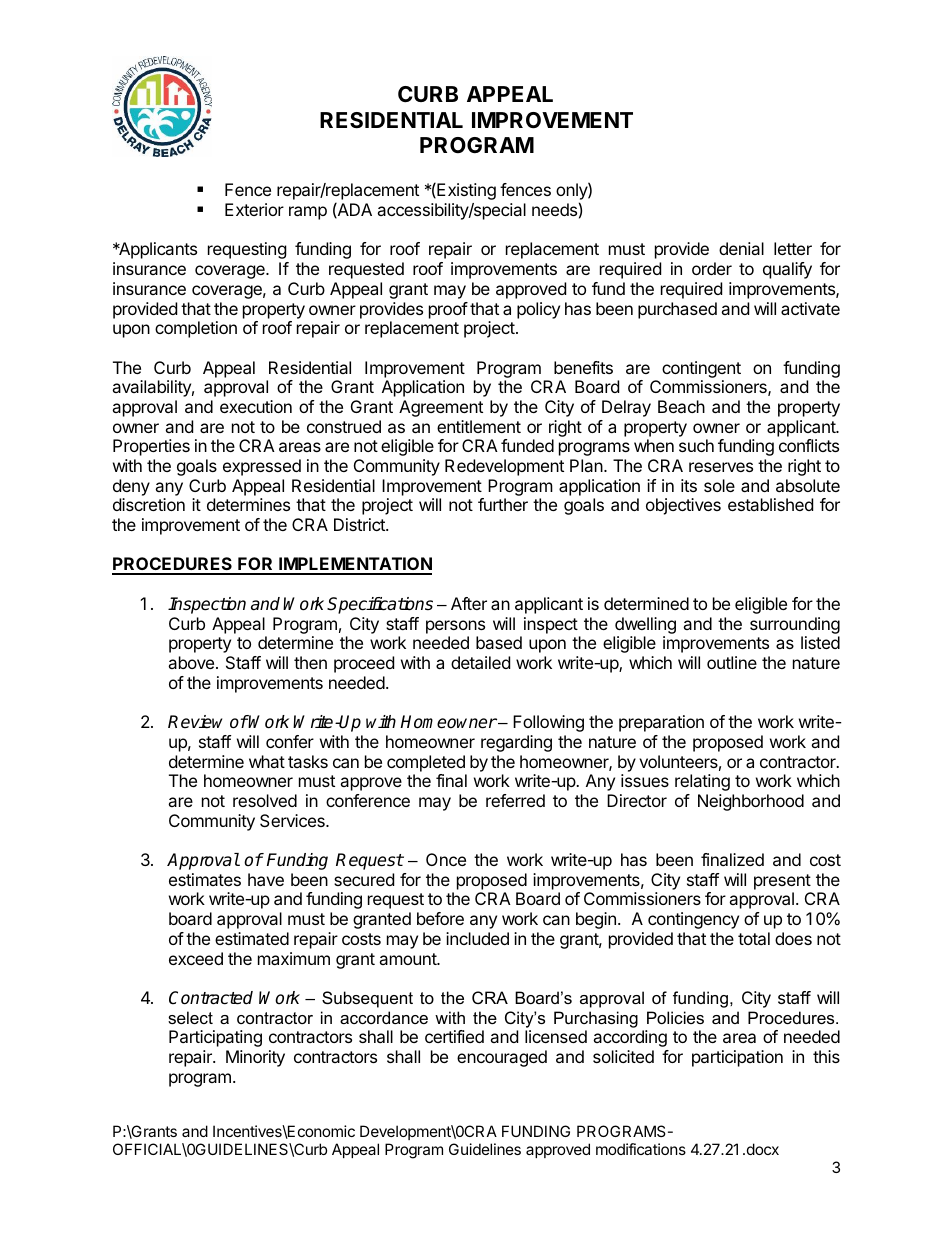 Image resolution: width=952 pixels, height=1233 pixels. I want to click on estimates, so click(205, 879).
